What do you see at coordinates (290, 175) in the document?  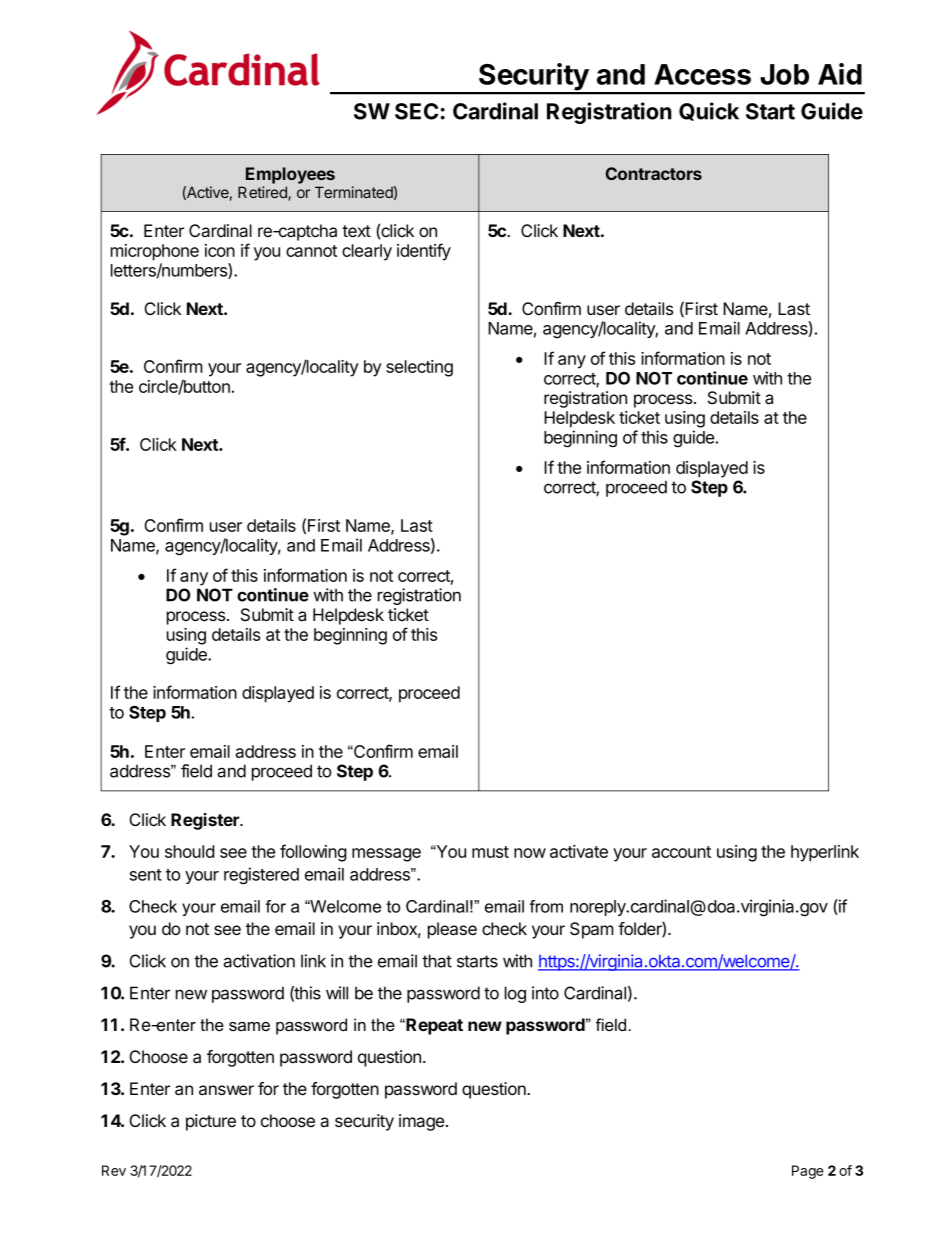 I see `Employees` at bounding box center [290, 175].
